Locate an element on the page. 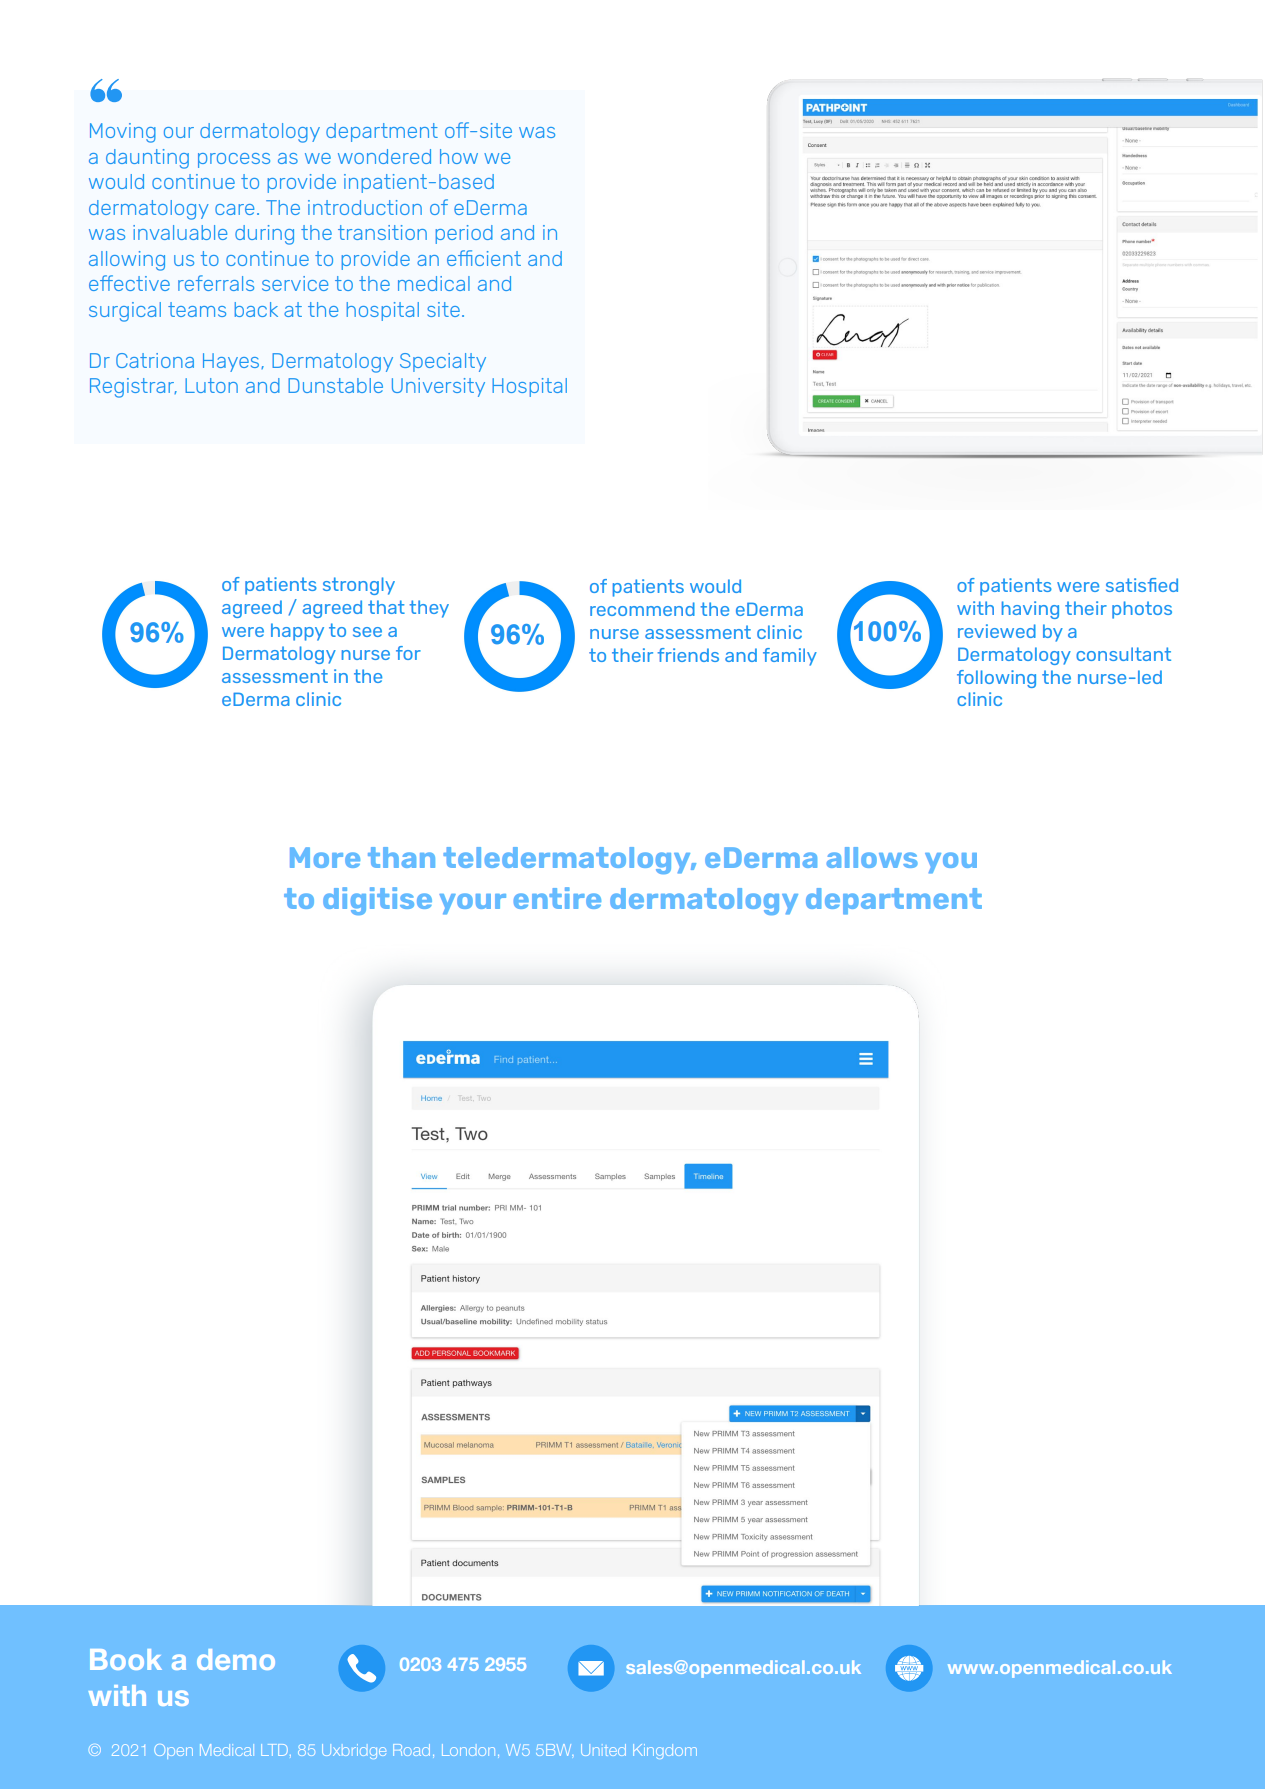  friends is located at coordinates (688, 655).
